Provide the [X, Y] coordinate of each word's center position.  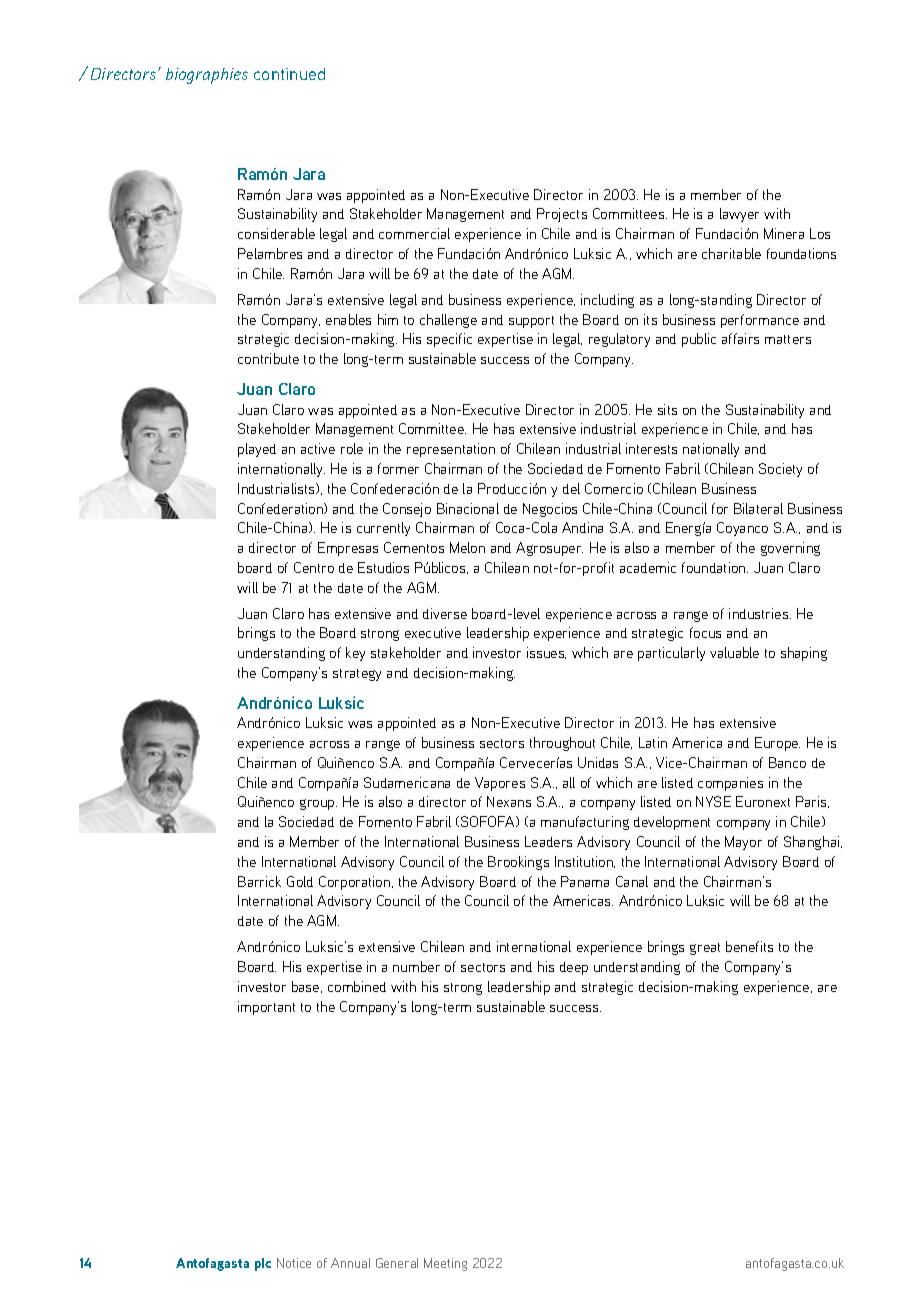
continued [289, 74]
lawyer [739, 215]
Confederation [281, 508]
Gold [300, 881]
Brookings [518, 863]
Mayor [743, 843]
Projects [562, 215]
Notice [294, 1263]
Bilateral [758, 508]
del [571, 488]
